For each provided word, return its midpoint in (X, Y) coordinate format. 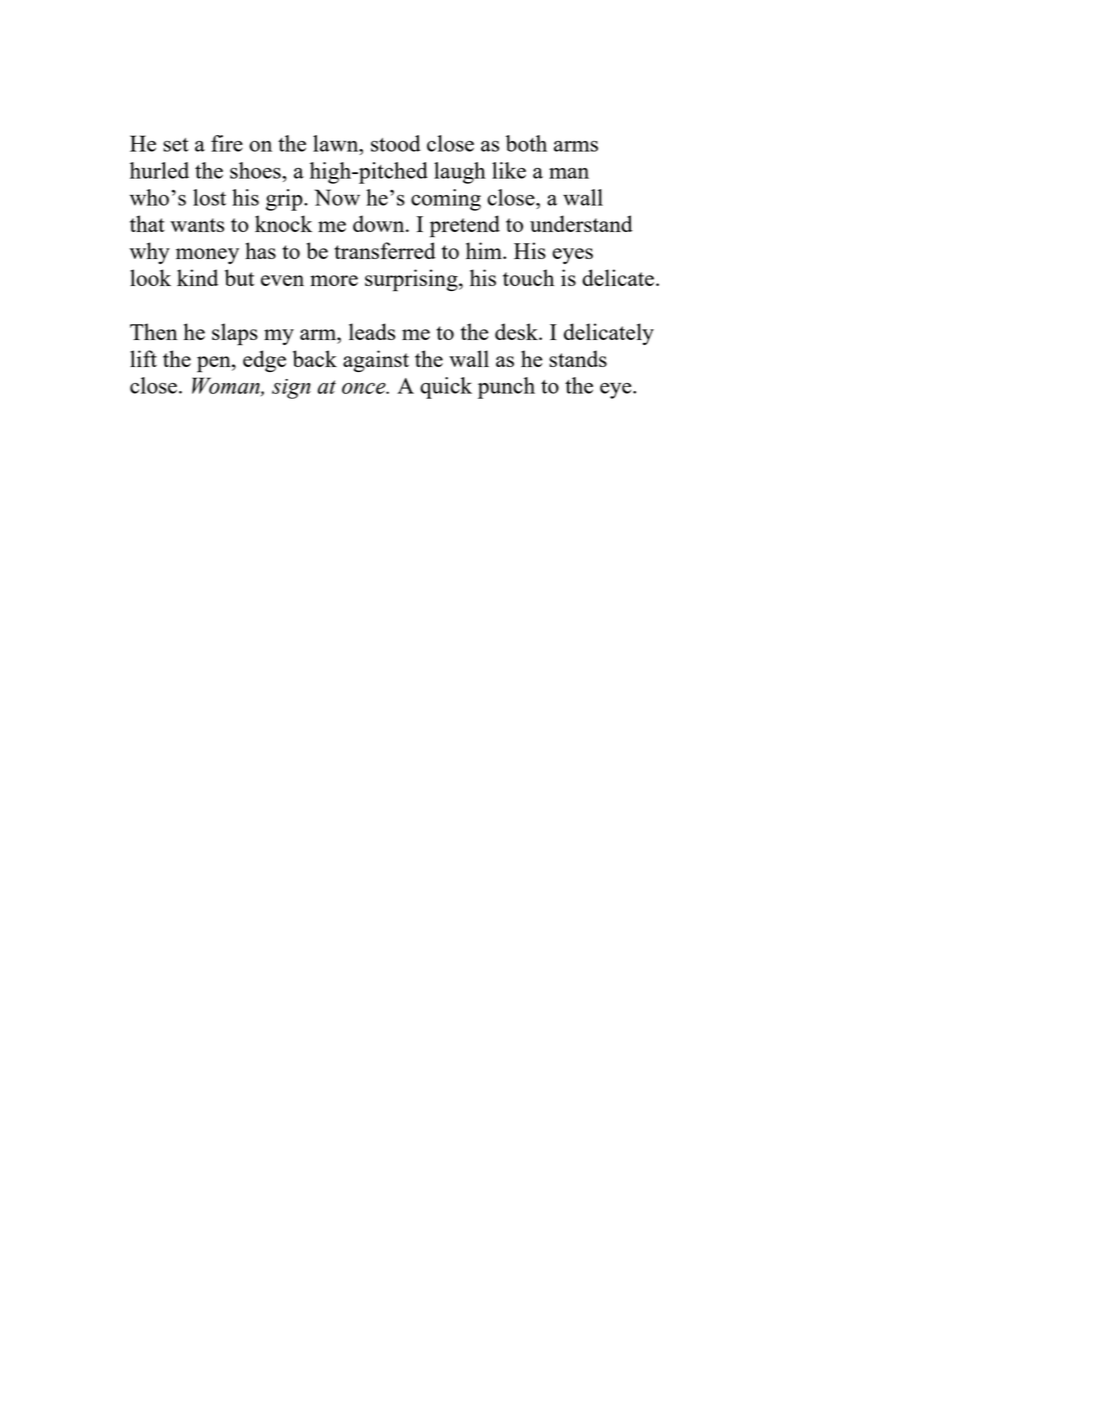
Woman (227, 386)
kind (197, 277)
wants (197, 225)
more (334, 280)
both (526, 143)
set (176, 145)
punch (506, 388)
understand (581, 223)
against (376, 361)
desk (517, 331)
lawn (337, 143)
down (380, 223)
